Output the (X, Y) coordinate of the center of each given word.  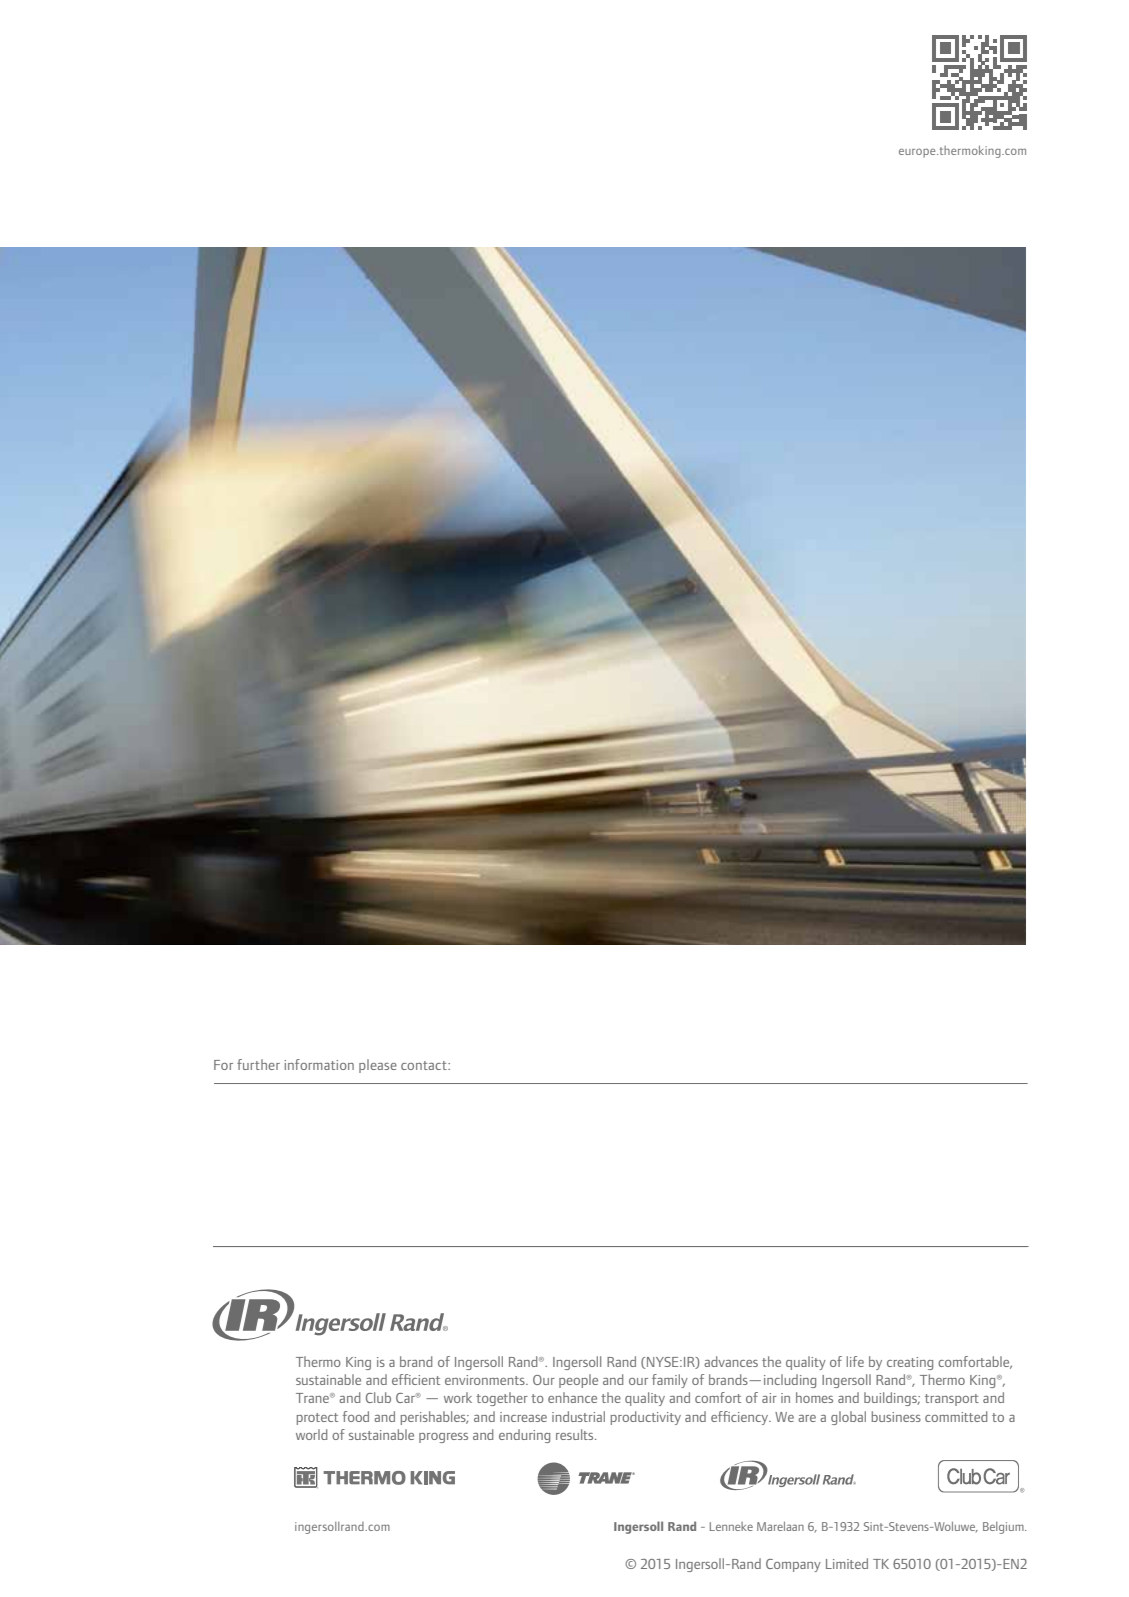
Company (793, 1565)
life (855, 1361)
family (670, 1381)
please (378, 1066)
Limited (847, 1563)
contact (425, 1065)
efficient (416, 1379)
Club (378, 1397)
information (319, 1064)
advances (731, 1361)
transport (952, 1400)
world (311, 1434)
